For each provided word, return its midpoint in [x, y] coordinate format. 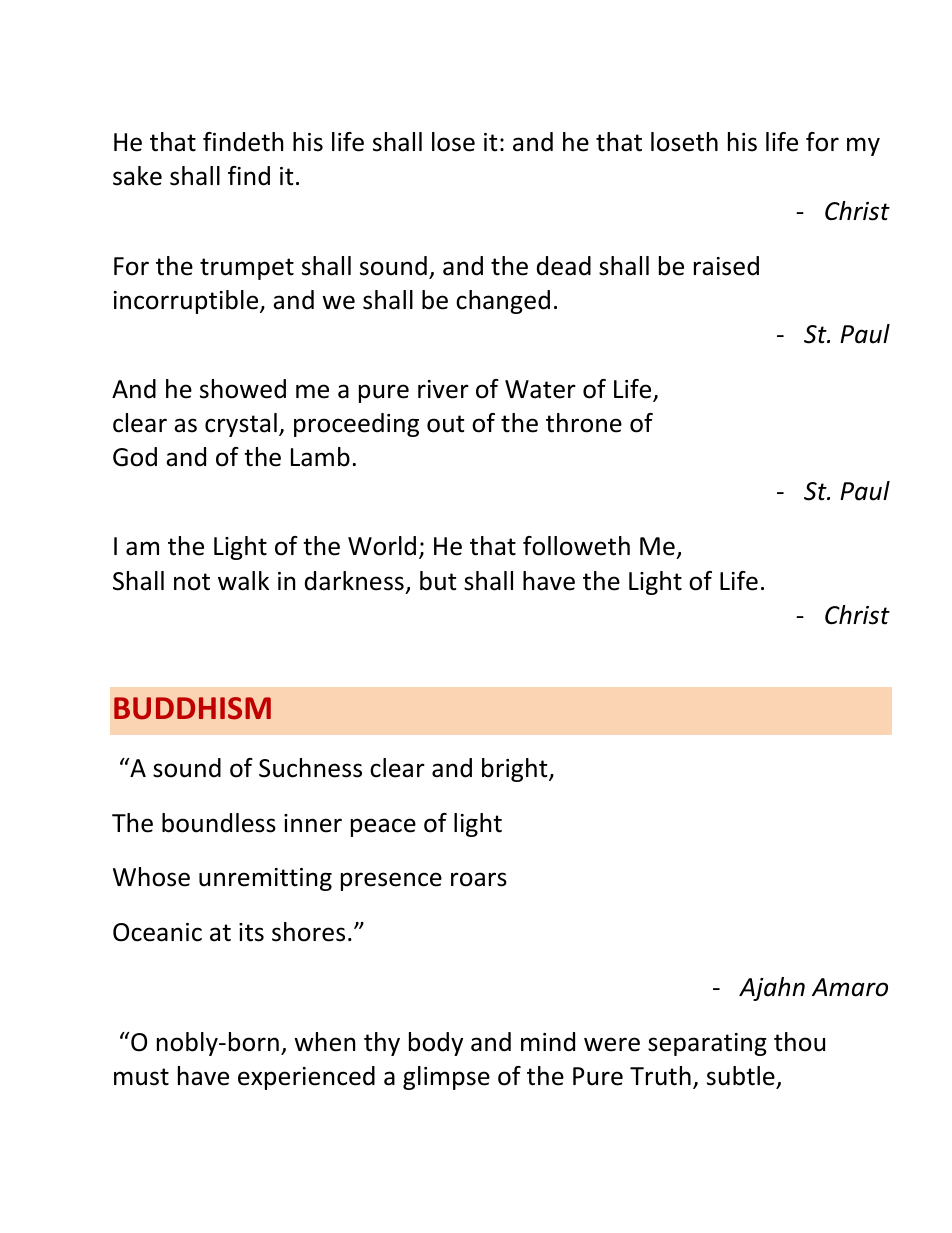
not [192, 582]
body [436, 1044]
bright [516, 770]
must [141, 1077]
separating [707, 1044]
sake [137, 176]
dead [564, 266]
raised [726, 266]
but [438, 581]
